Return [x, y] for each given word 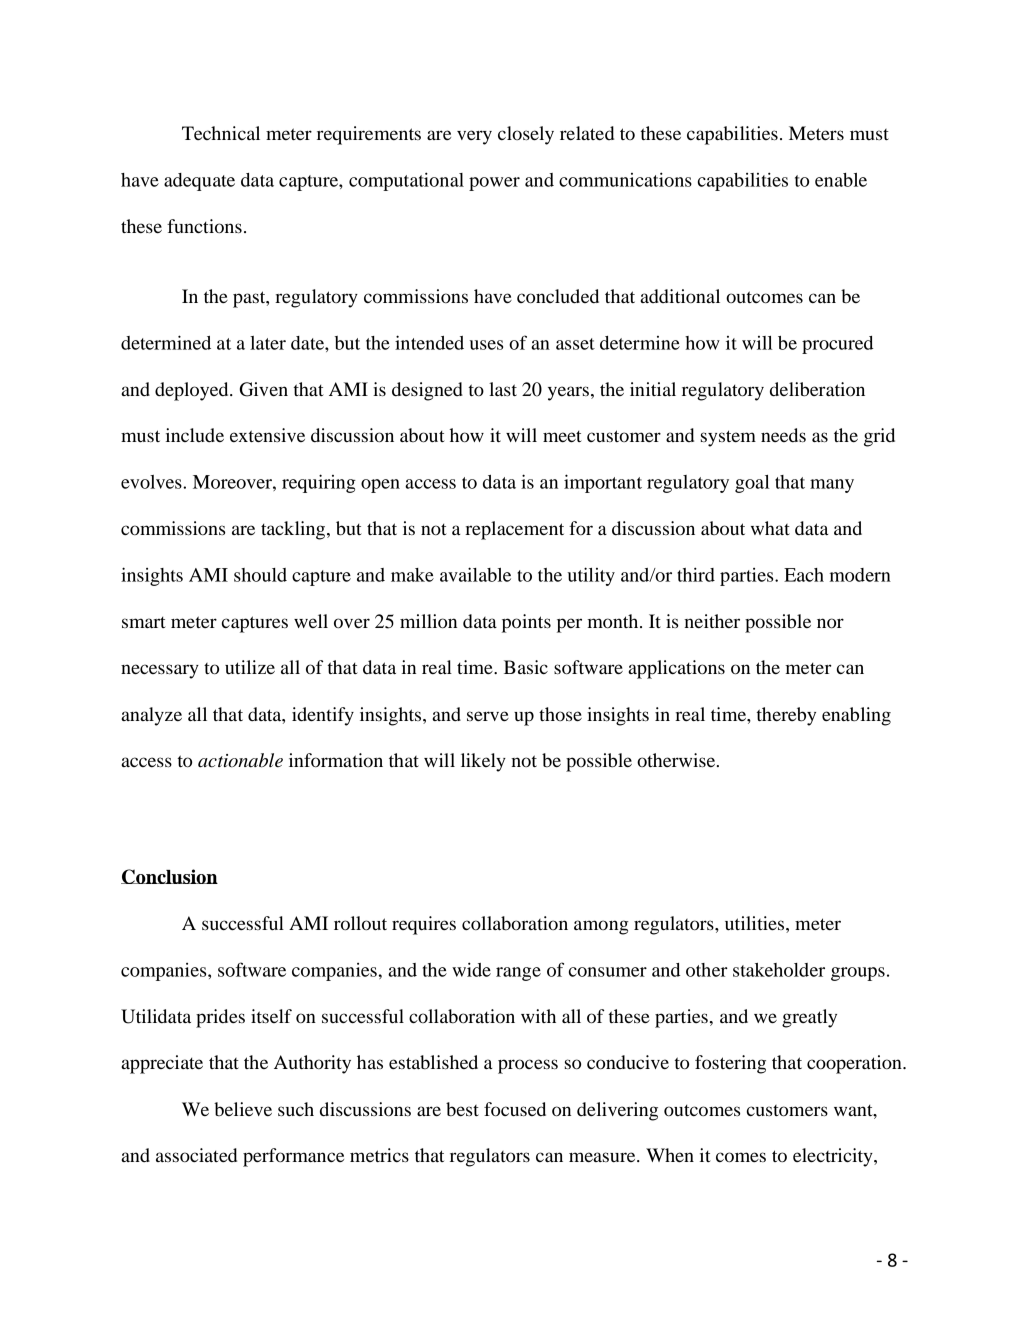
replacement [514, 530]
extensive [267, 435]
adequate [199, 182]
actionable [240, 760]
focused [515, 1109]
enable [841, 180]
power [494, 184]
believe [243, 1109]
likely [483, 762]
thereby [786, 716]
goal [752, 484]
